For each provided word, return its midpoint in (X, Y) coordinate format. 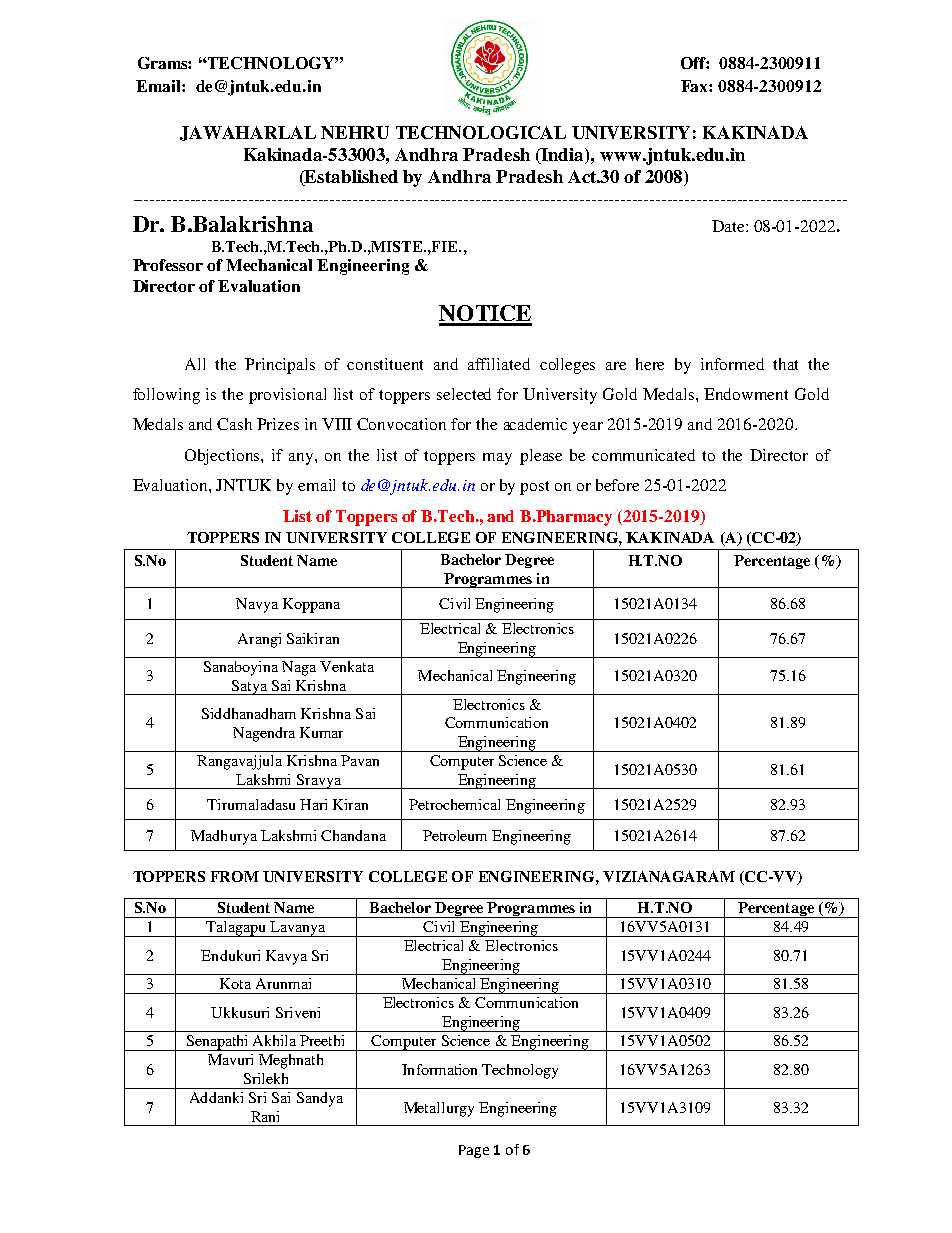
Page (474, 1151)
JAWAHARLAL (248, 133)
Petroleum (455, 835)
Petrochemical (454, 804)
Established (350, 176)
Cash (234, 424)
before (617, 485)
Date (729, 226)
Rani (265, 1116)
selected (464, 394)
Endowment (746, 394)
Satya (249, 687)
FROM (235, 876)
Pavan (360, 760)
